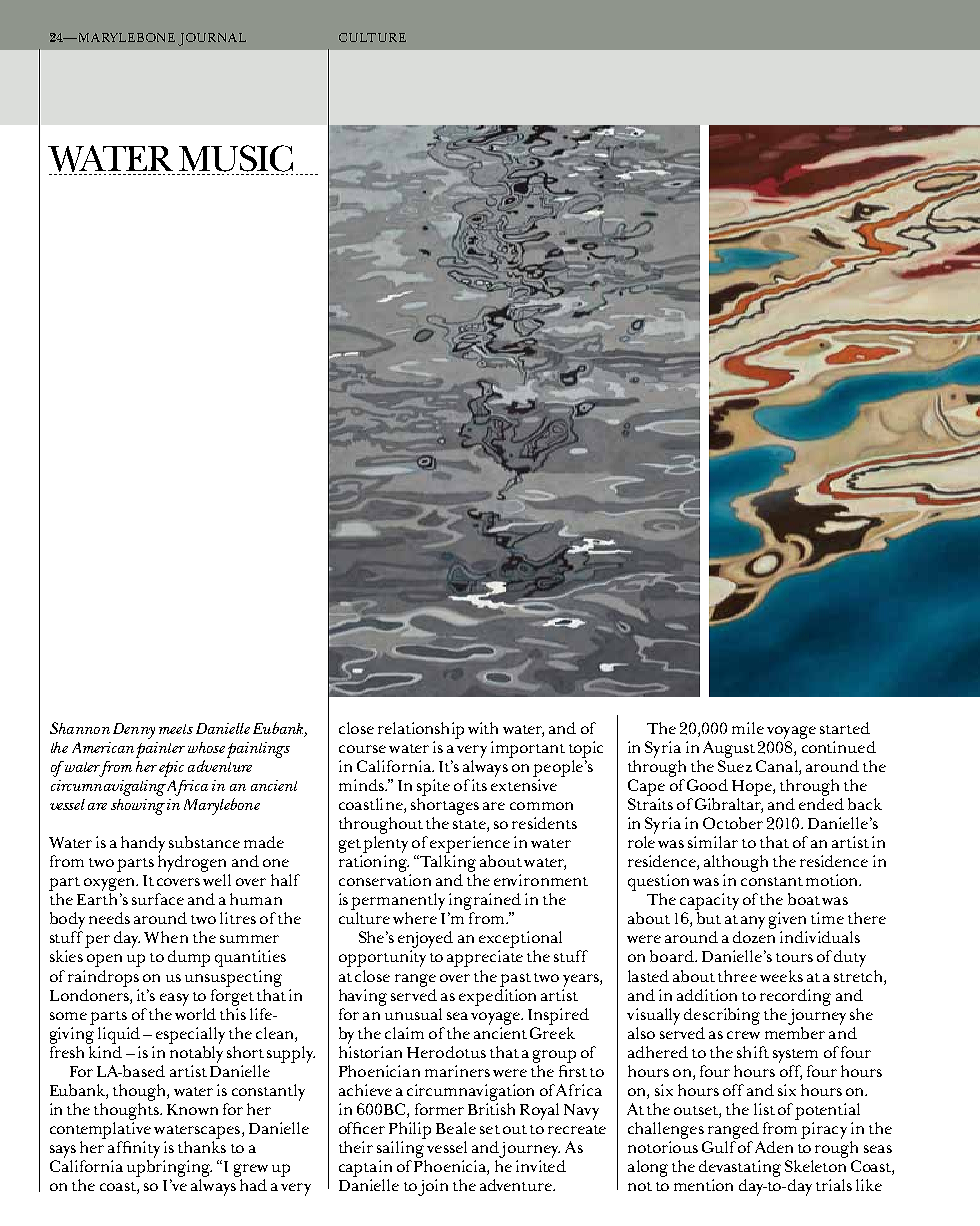 The width and height of the screenshot is (980, 1226). Describe the element at coordinates (160, 750) in the screenshot. I see `painter` at that location.
